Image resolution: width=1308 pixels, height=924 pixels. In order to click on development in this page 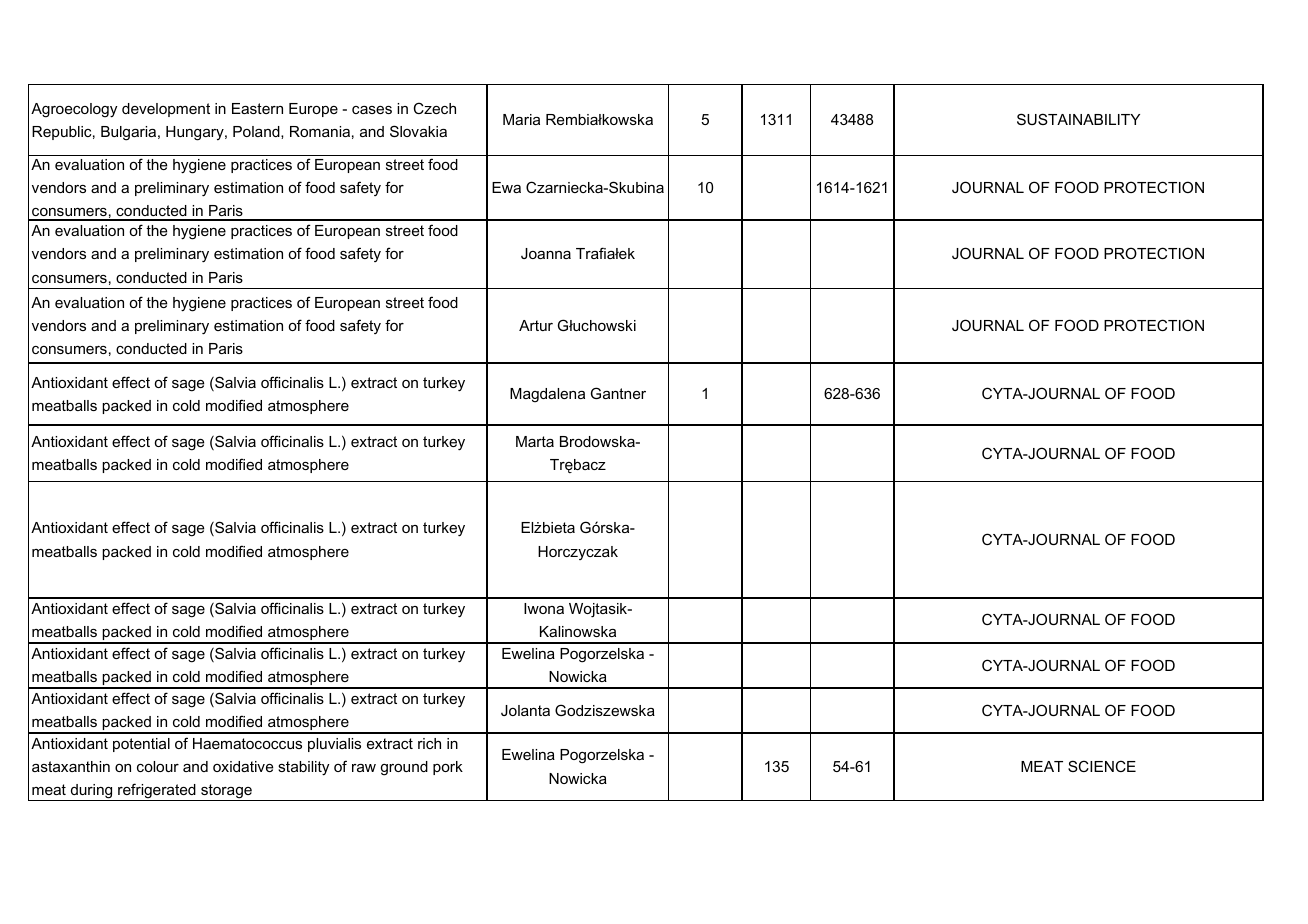, I will do `click(166, 110)`.
